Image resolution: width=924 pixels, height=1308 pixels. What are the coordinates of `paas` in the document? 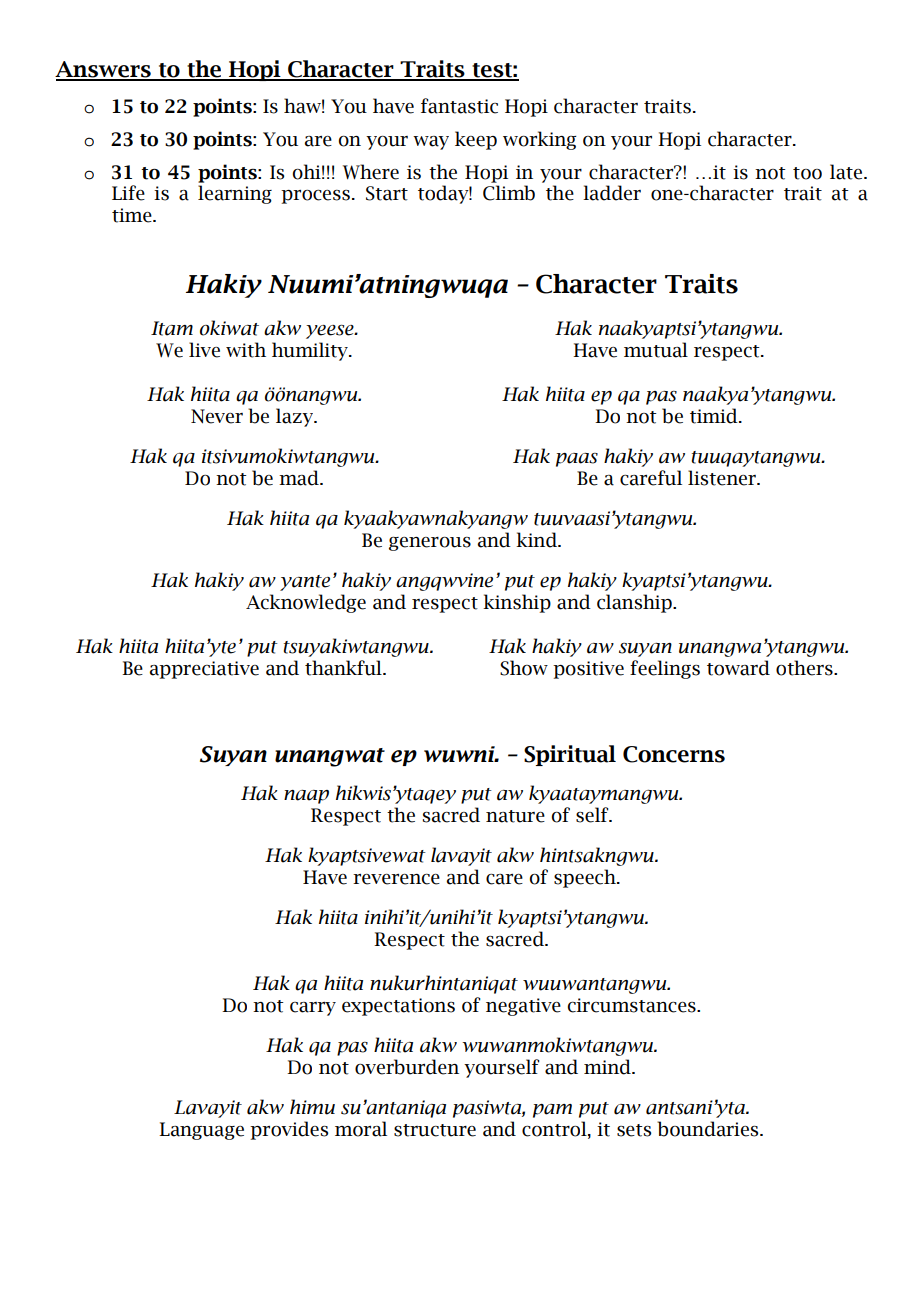 It's located at (577, 460).
